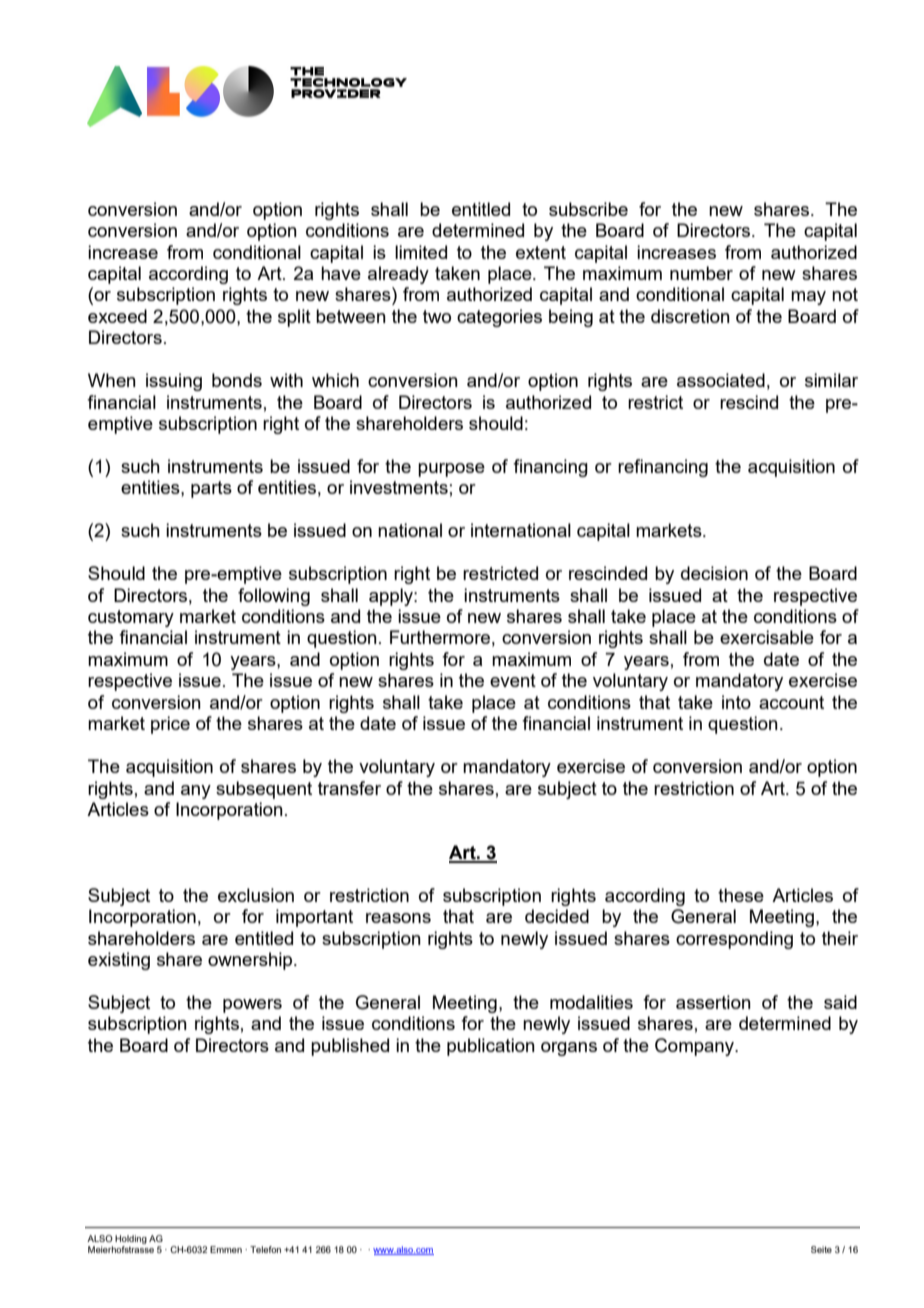 This screenshot has height=1308, width=924. Describe the element at coordinates (741, 895) in the screenshot. I see `these` at that location.
